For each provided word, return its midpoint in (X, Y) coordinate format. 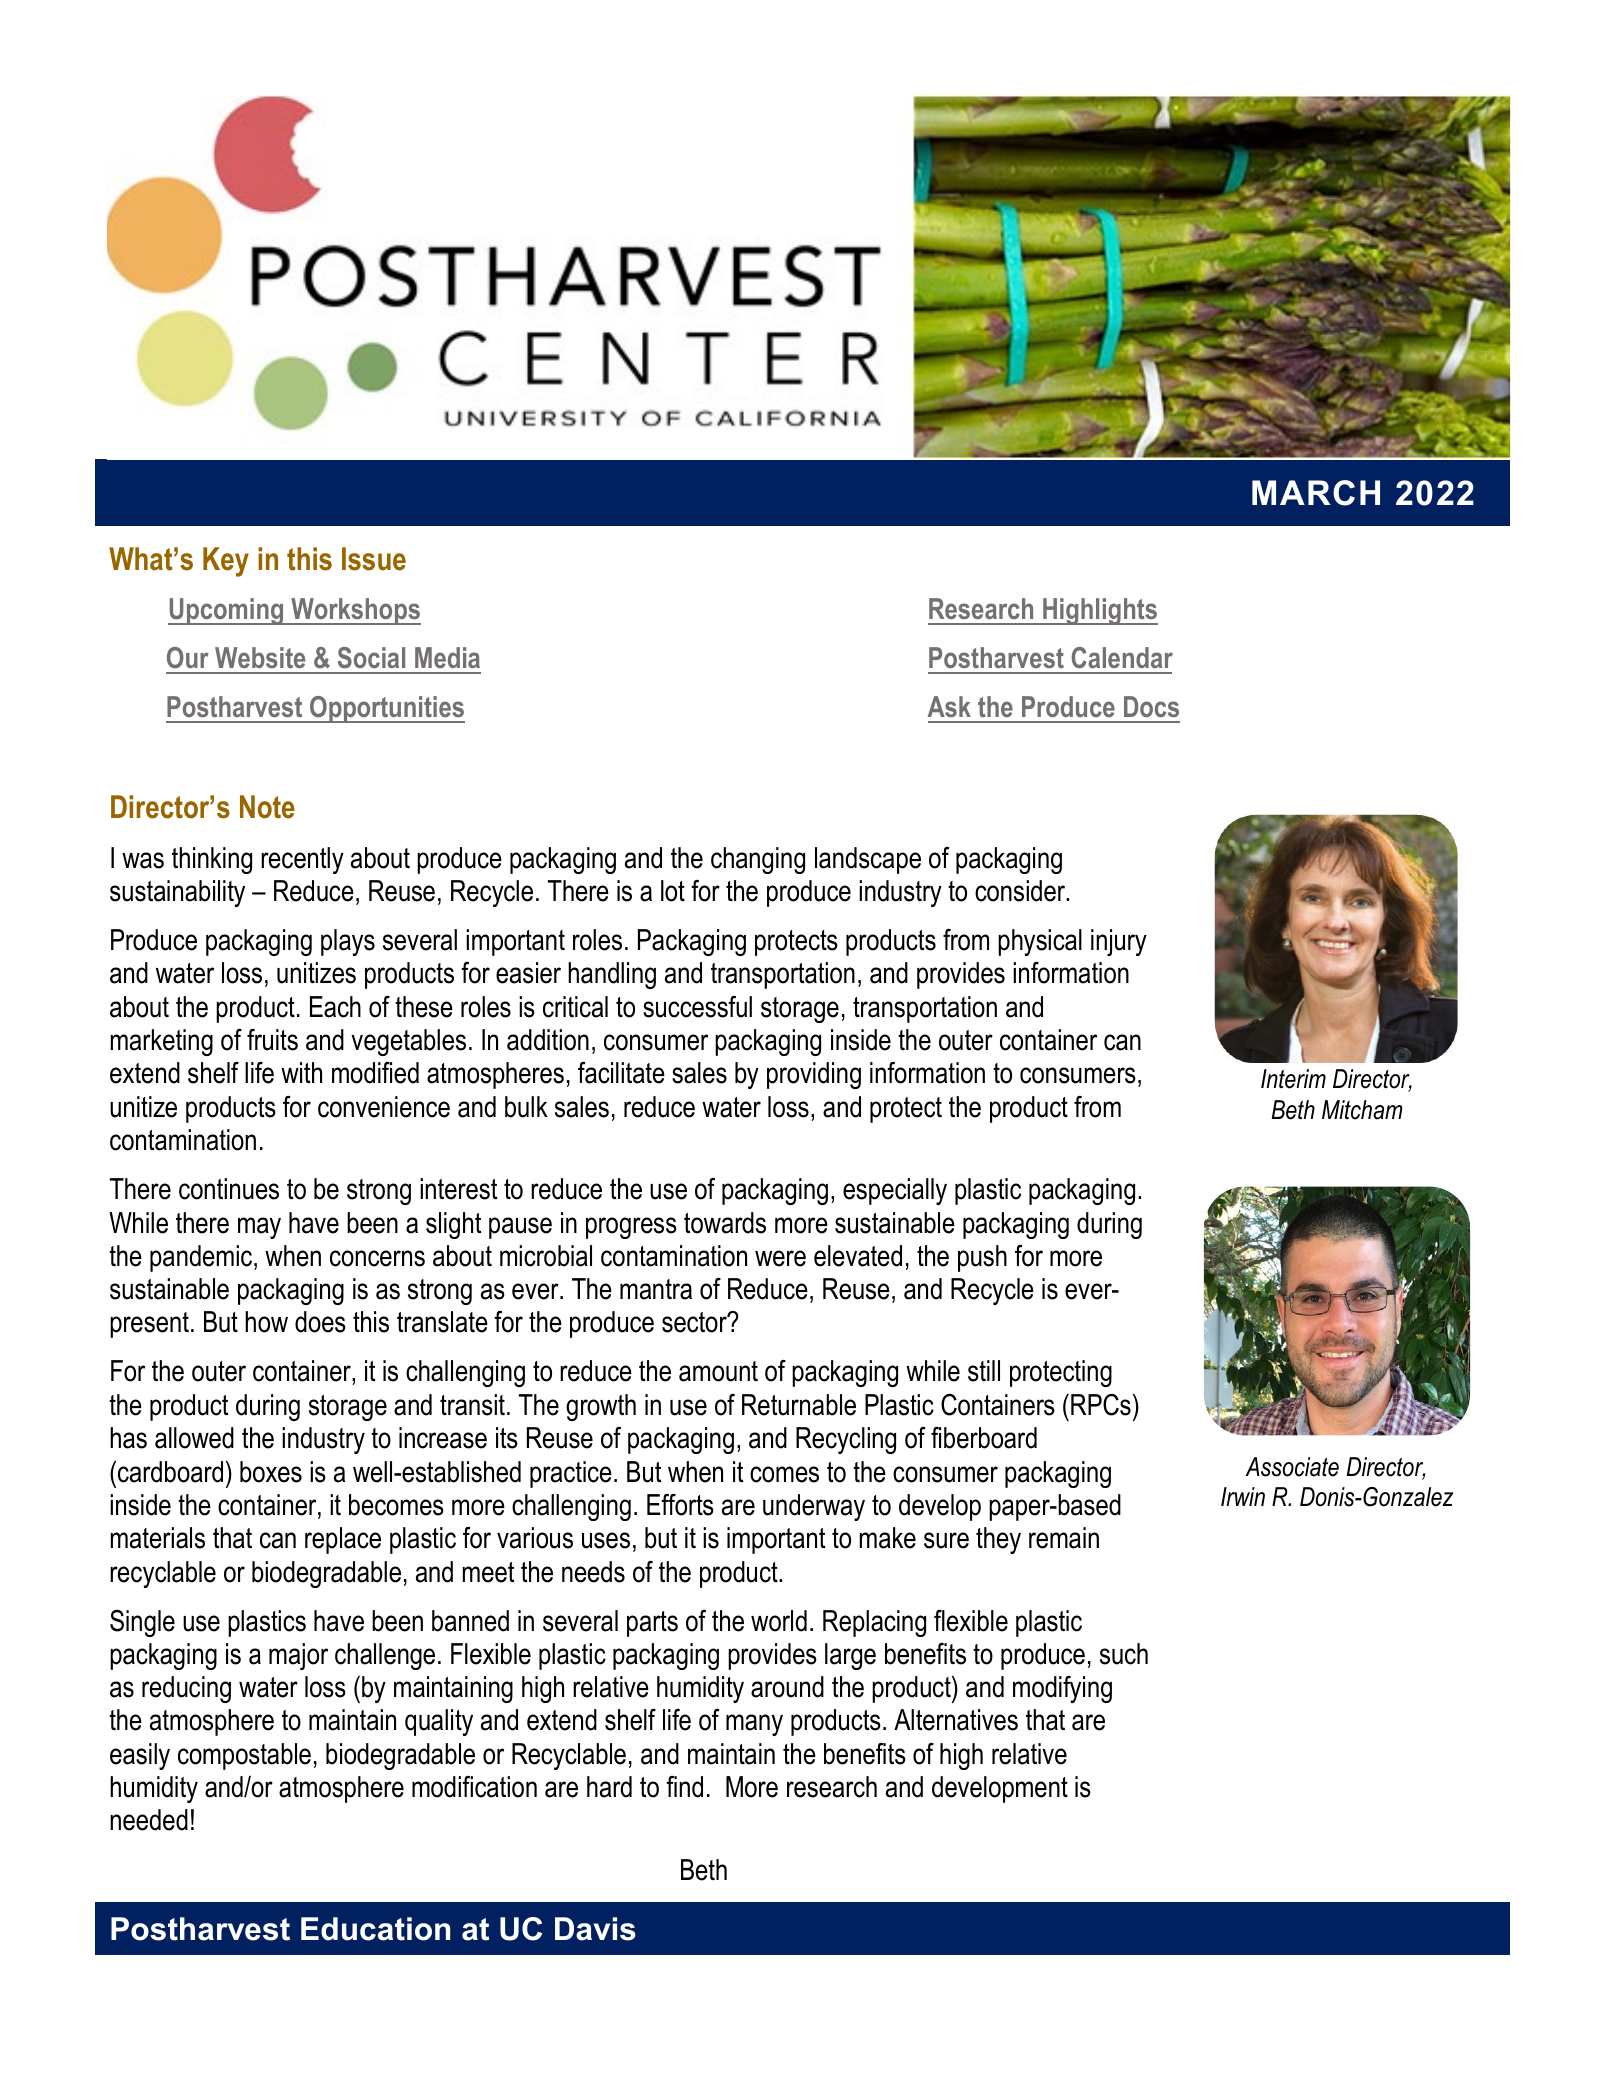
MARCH (1316, 493)
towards (725, 1223)
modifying (1062, 1689)
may (259, 1228)
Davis (595, 1929)
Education (375, 1929)
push (982, 1258)
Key (226, 562)
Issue (374, 559)
